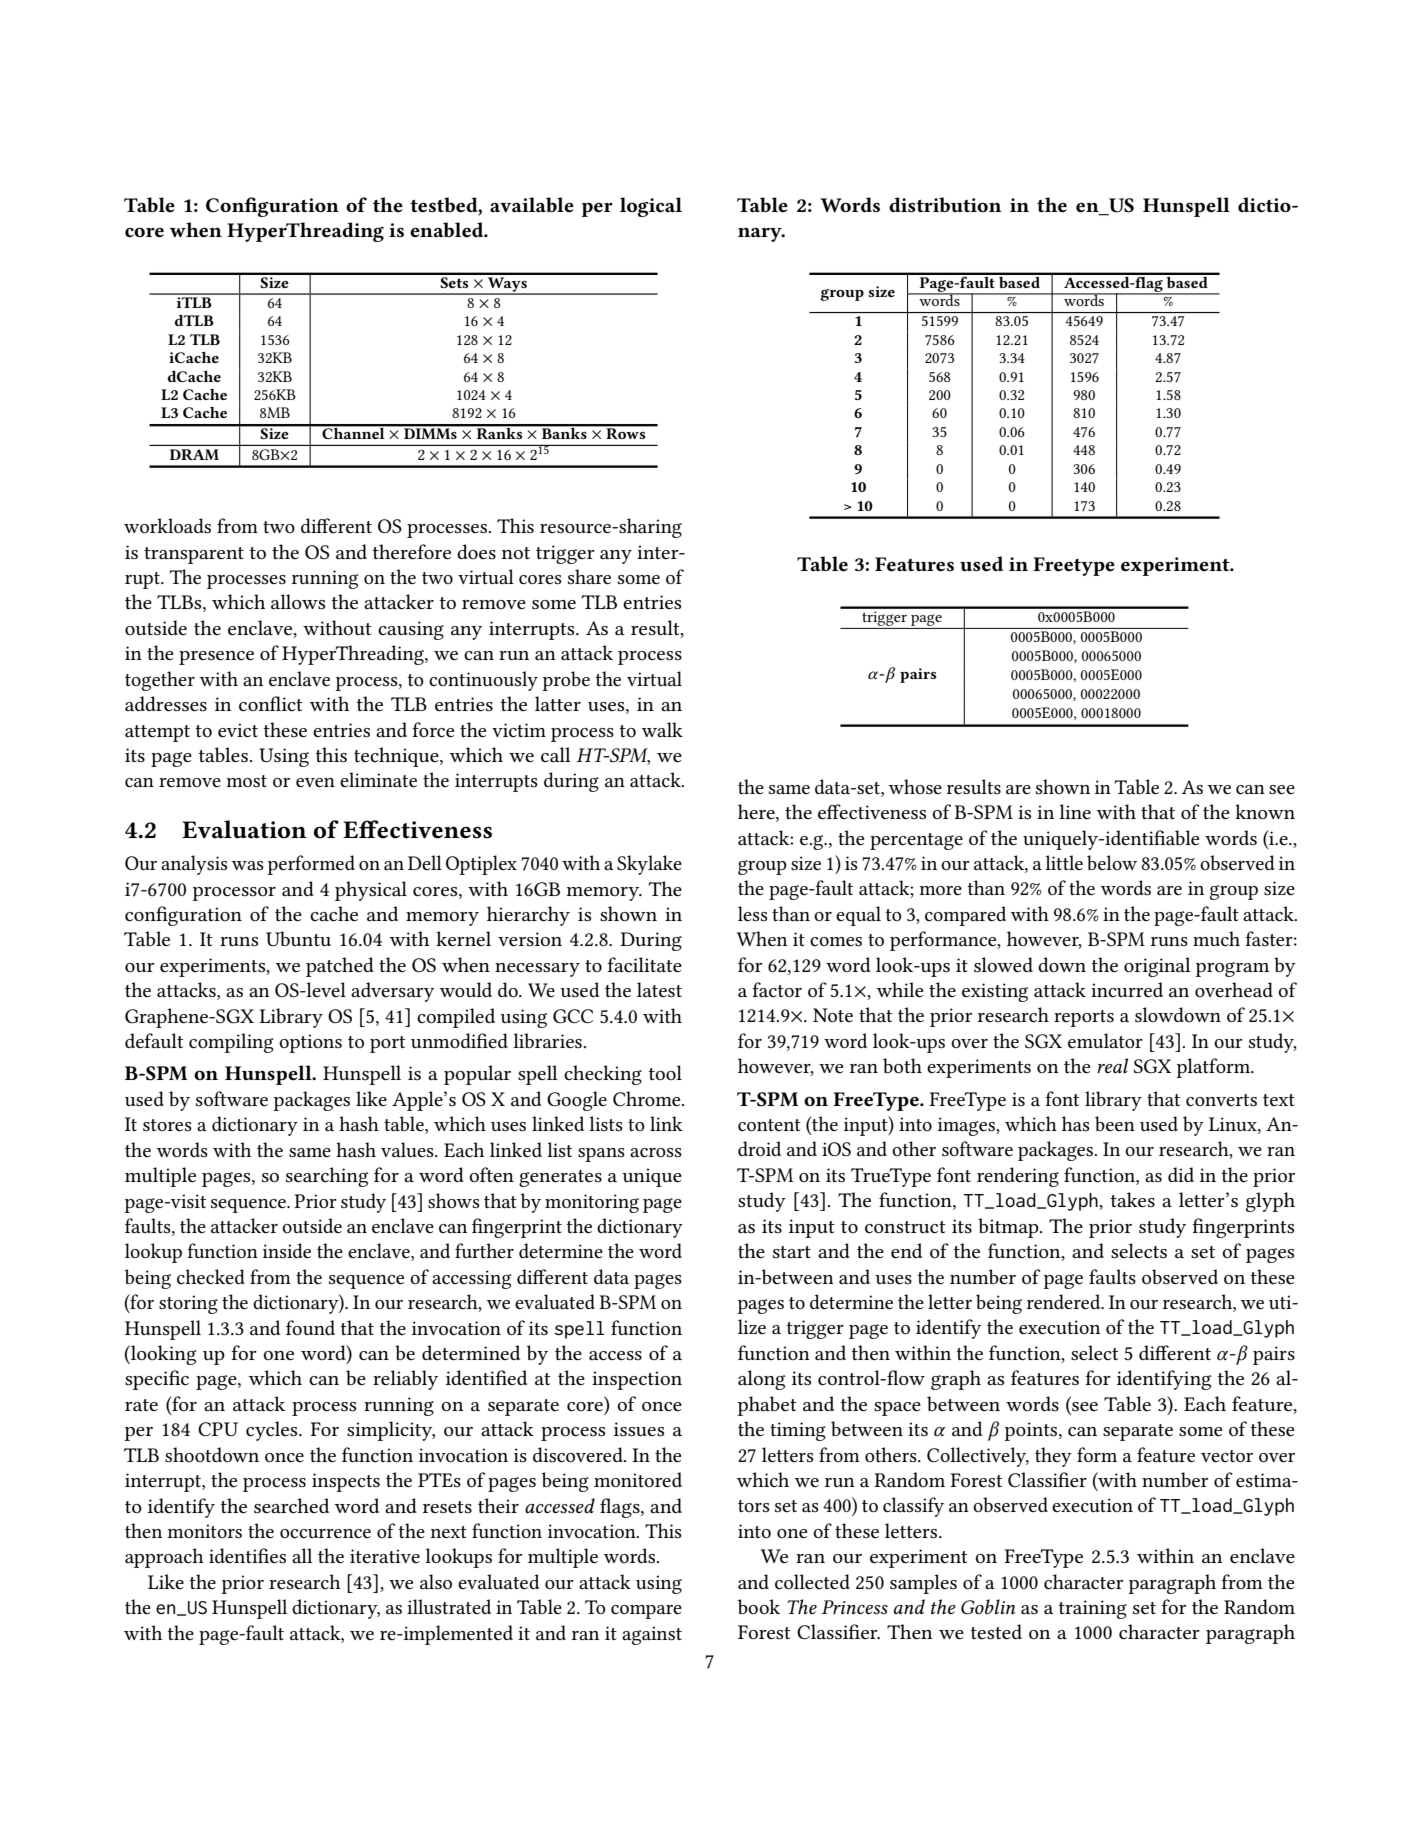 This screenshot has width=1420, height=1837. Describe the element at coordinates (310, 1043) in the screenshot. I see `options` at that location.
